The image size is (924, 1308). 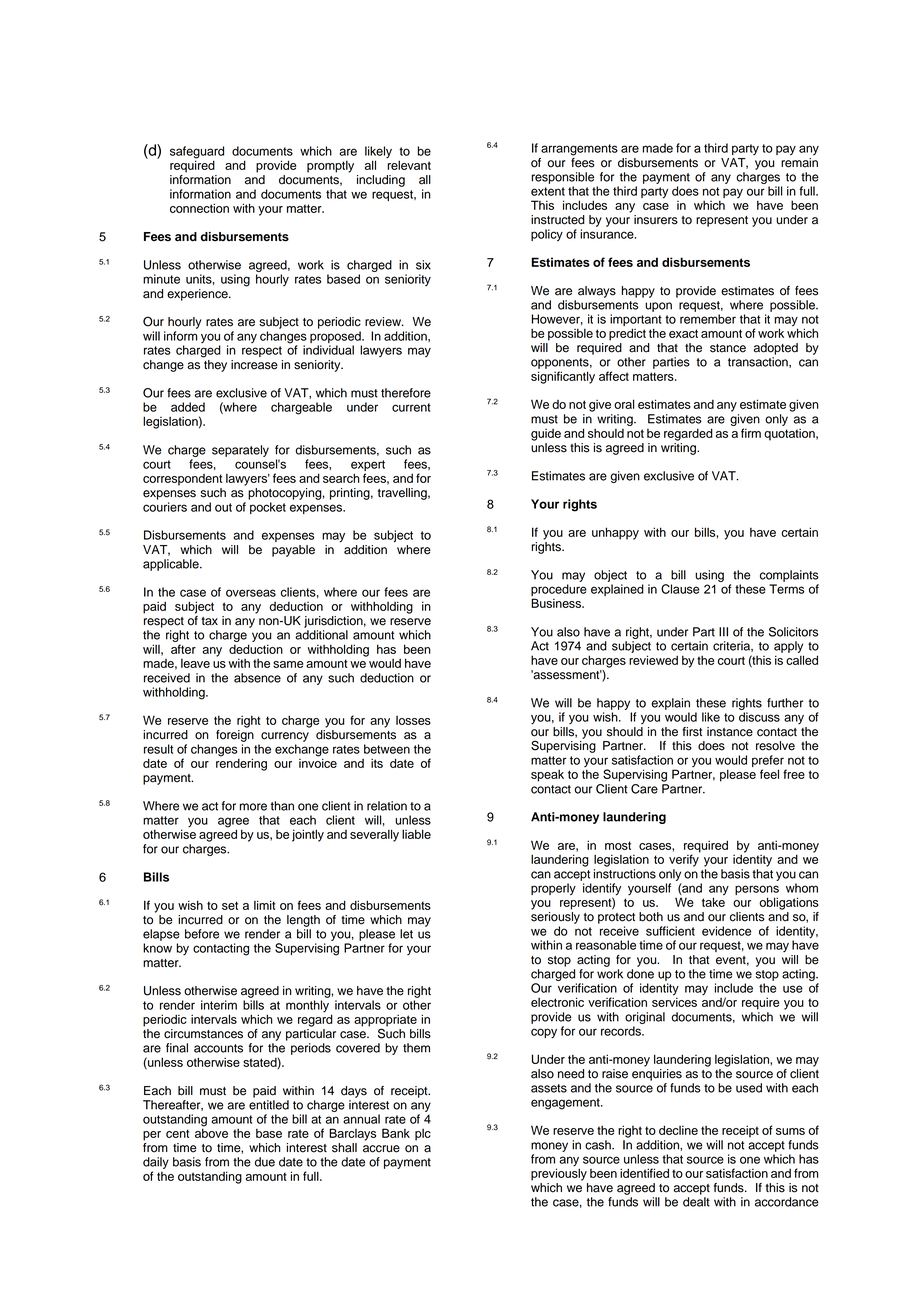 I want to click on let, so click(x=406, y=934).
